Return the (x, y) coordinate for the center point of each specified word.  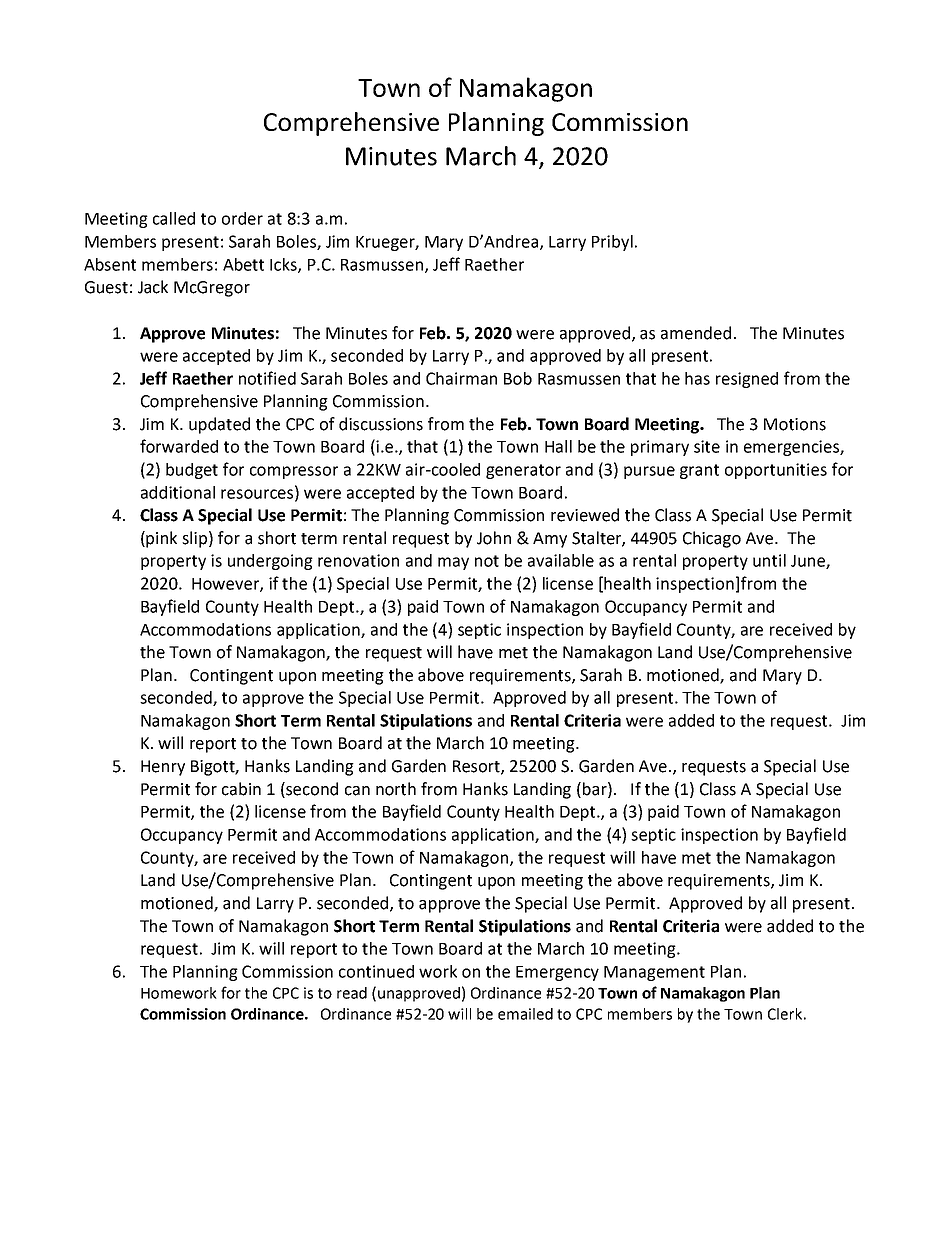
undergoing (270, 562)
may (453, 563)
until (769, 560)
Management (654, 973)
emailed (525, 1014)
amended (696, 333)
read (352, 993)
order (242, 218)
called (174, 218)
